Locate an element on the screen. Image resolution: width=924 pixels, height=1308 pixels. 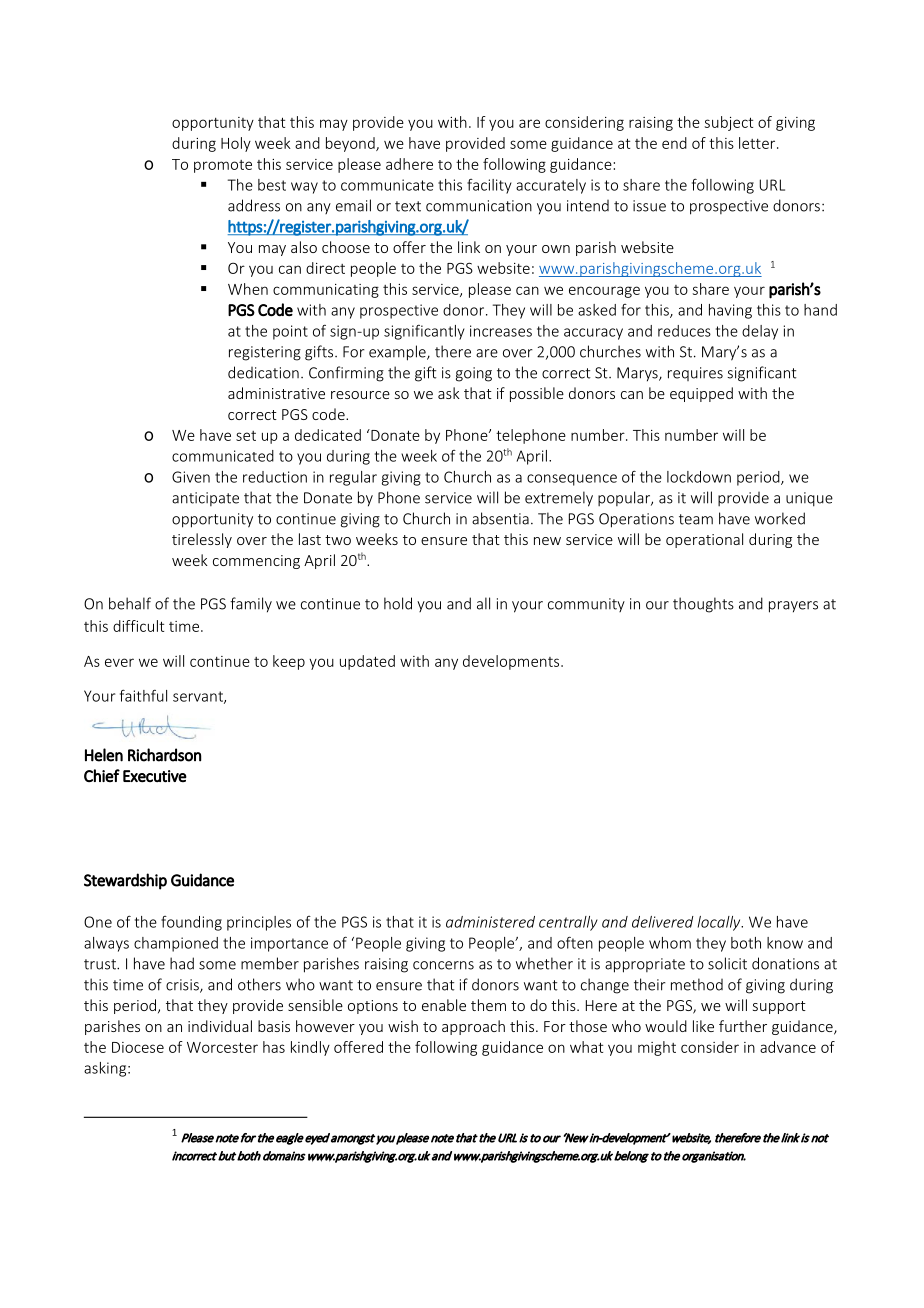
going is located at coordinates (474, 374).
